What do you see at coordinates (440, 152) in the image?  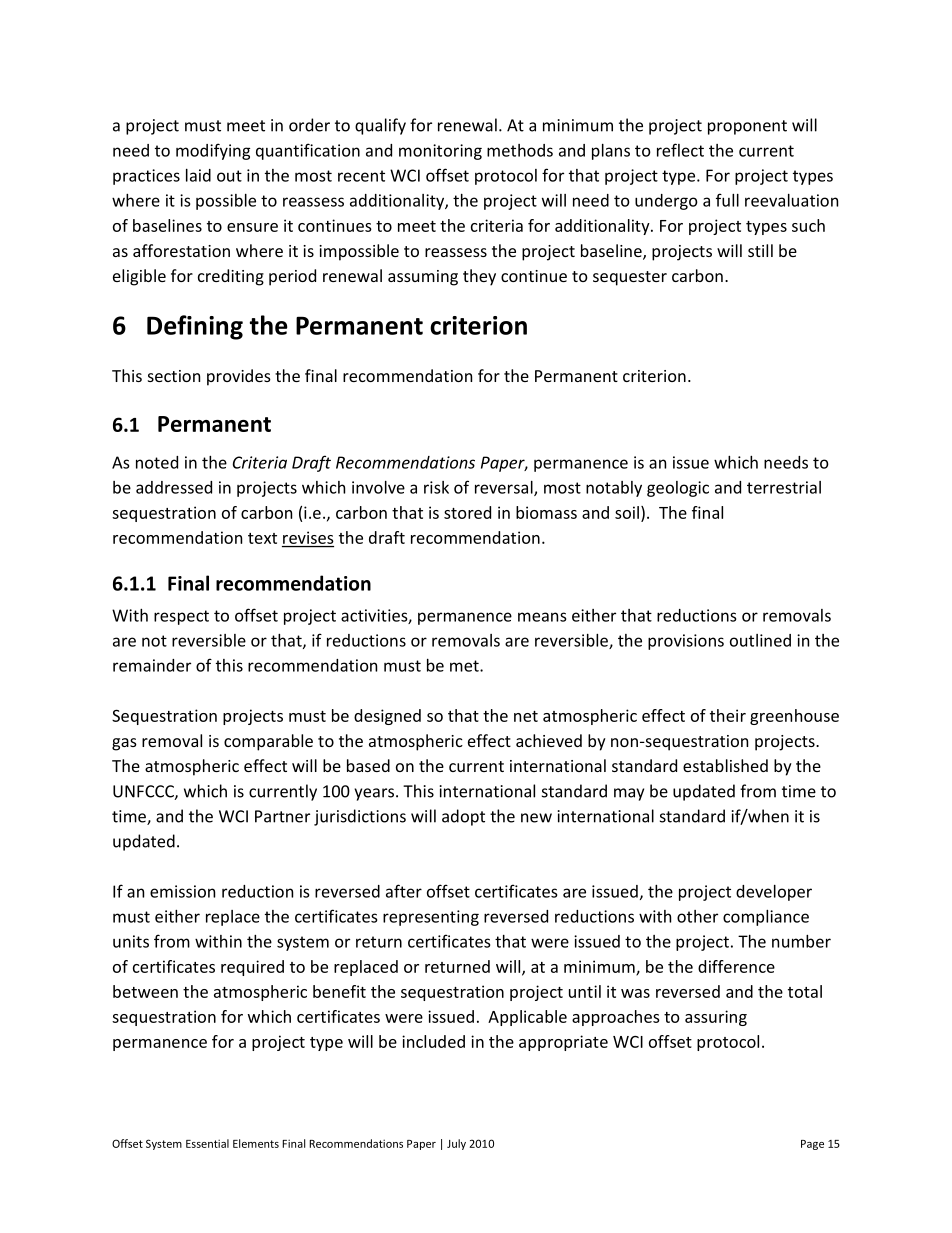 I see `monitoring` at bounding box center [440, 152].
